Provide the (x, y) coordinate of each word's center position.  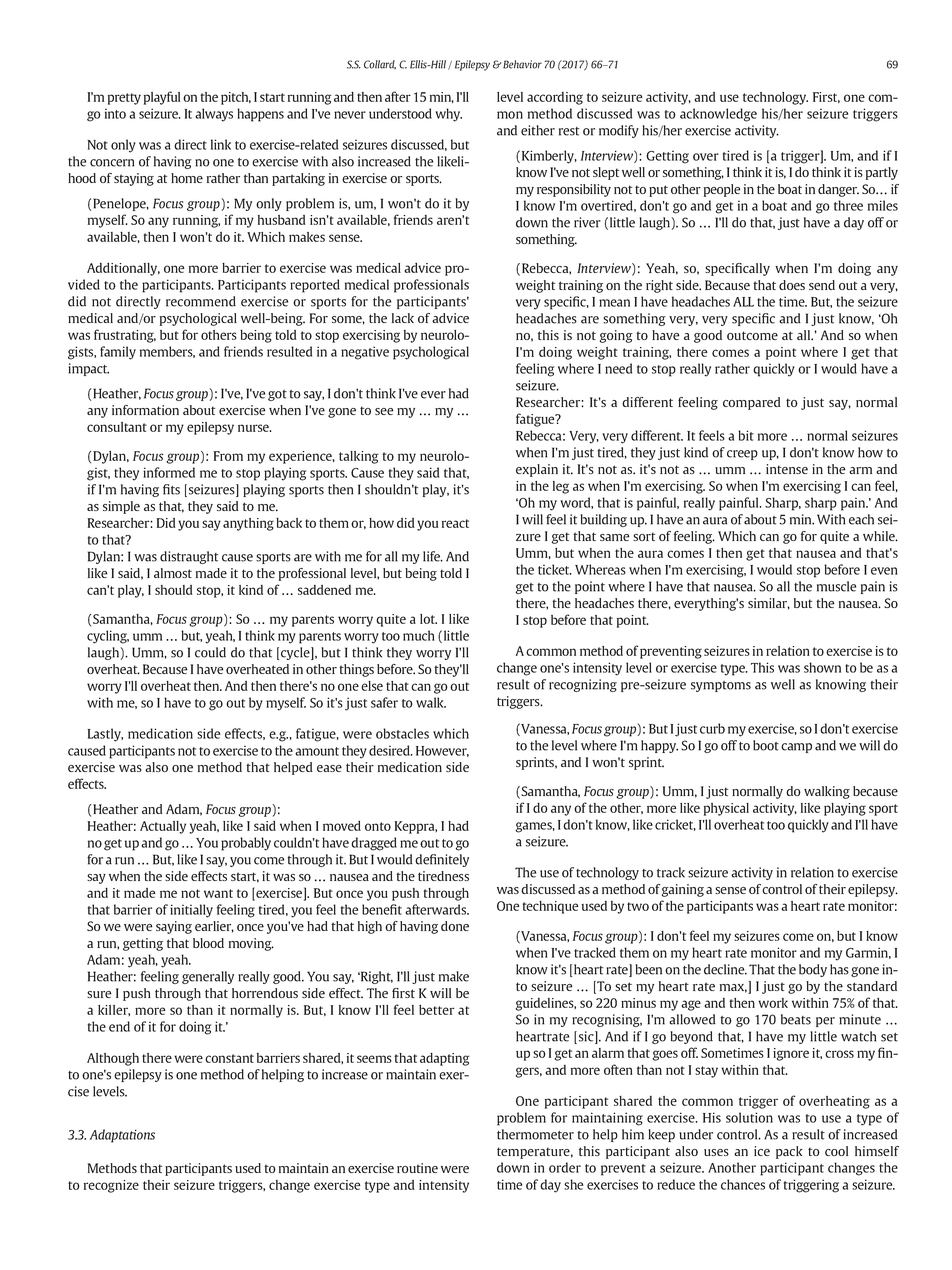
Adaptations (122, 1136)
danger (838, 190)
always (214, 115)
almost (173, 573)
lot (428, 619)
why (448, 115)
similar (769, 604)
